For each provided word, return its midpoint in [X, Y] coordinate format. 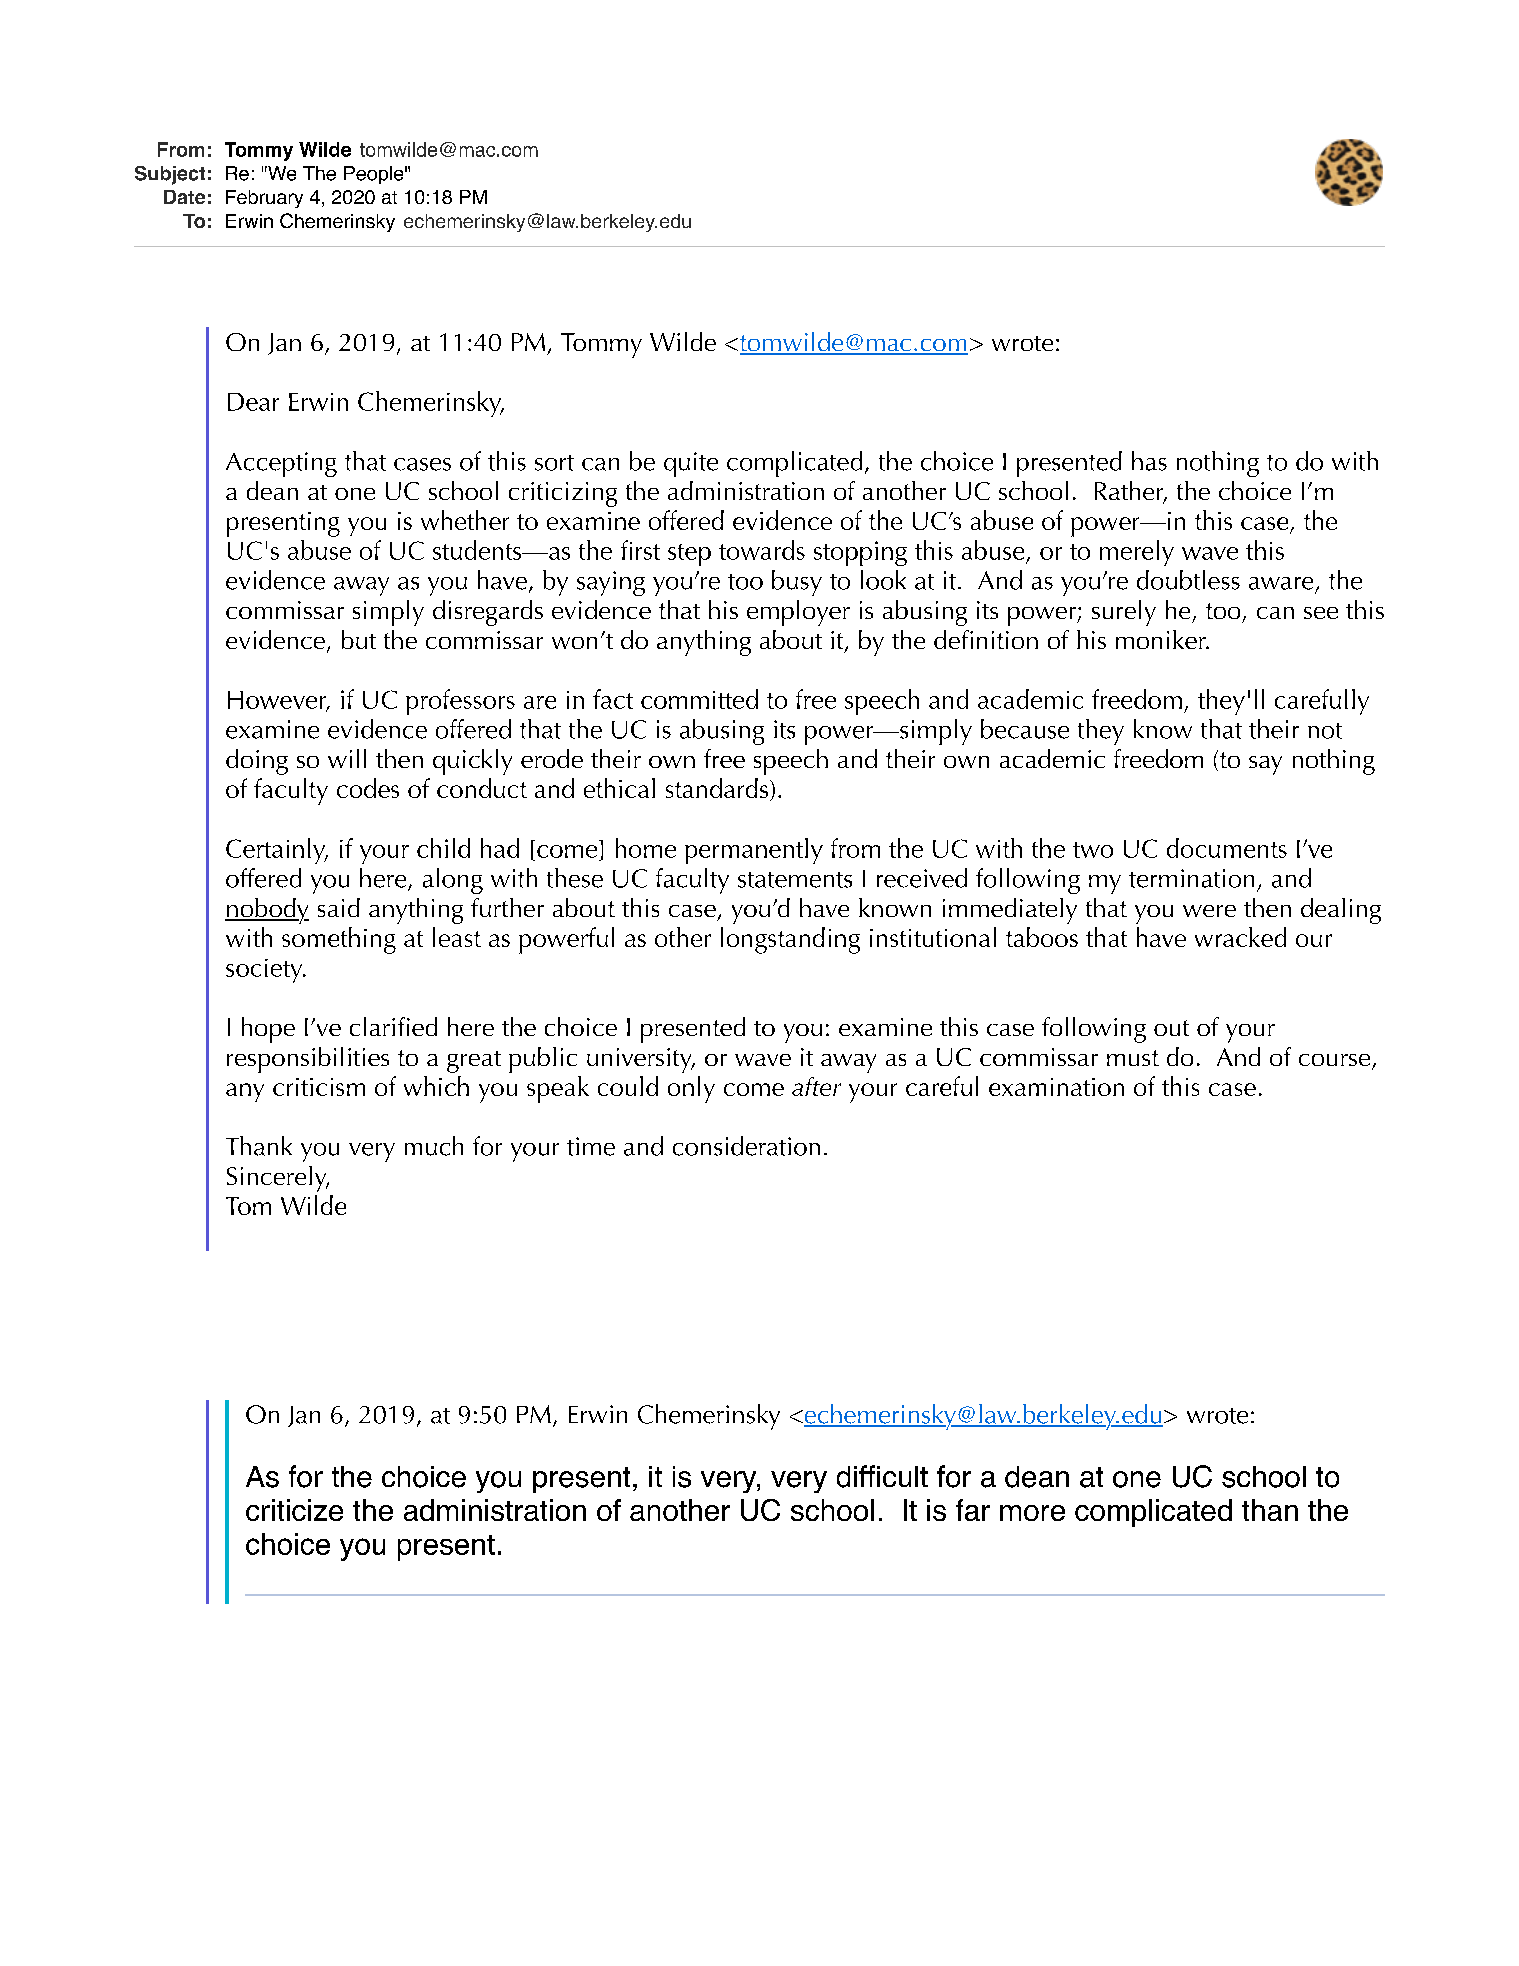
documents [1227, 848]
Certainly [277, 851]
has [1149, 461]
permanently [754, 851]
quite [691, 464]
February [264, 199]
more [1032, 1513]
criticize [294, 1510]
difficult [882, 1476]
